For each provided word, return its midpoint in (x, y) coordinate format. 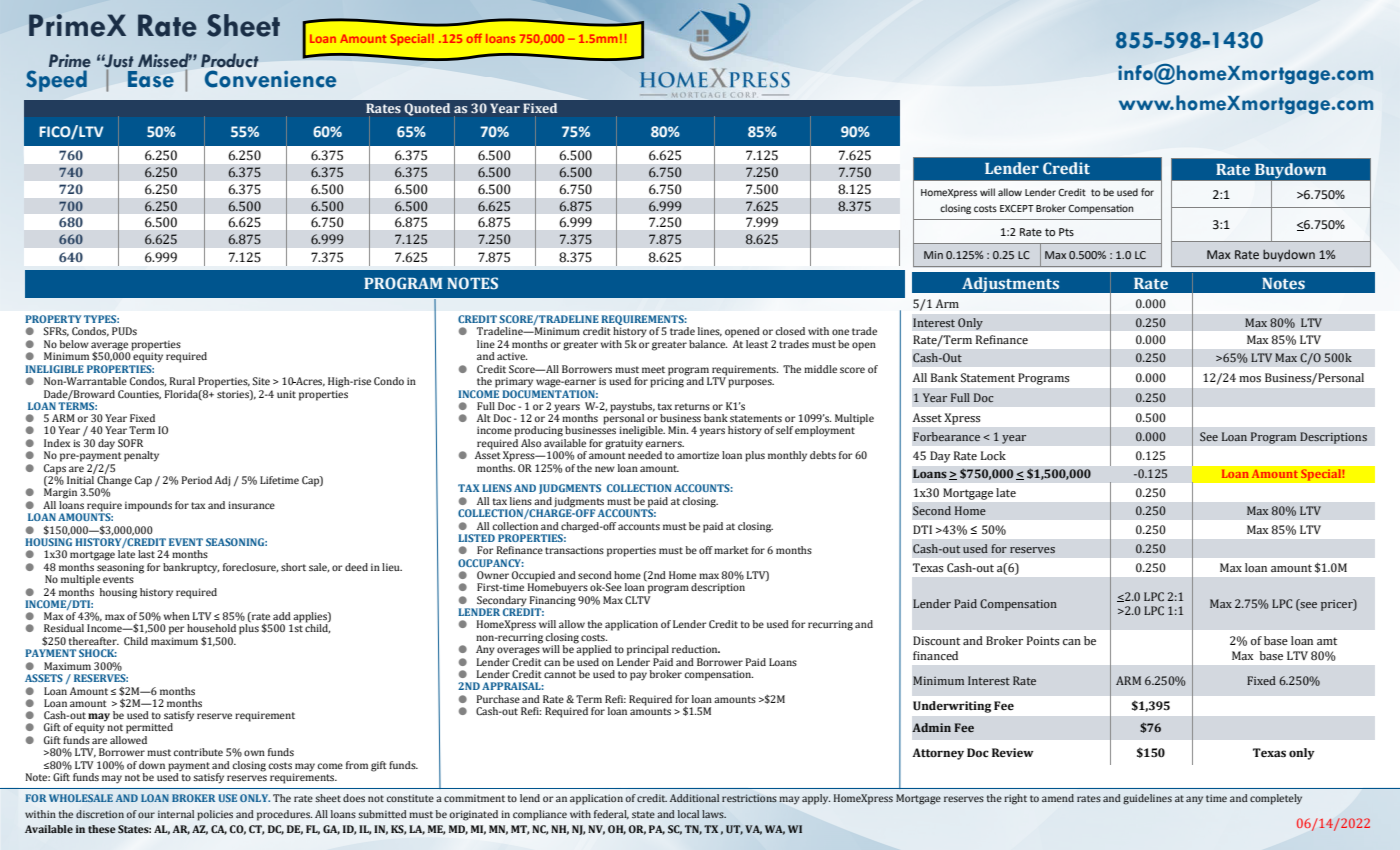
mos (1250, 379)
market (731, 550)
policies (215, 815)
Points (1043, 641)
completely (1276, 799)
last (146, 554)
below (74, 344)
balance (708, 344)
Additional (694, 798)
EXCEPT (1017, 208)
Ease (151, 79)
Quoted (427, 109)
